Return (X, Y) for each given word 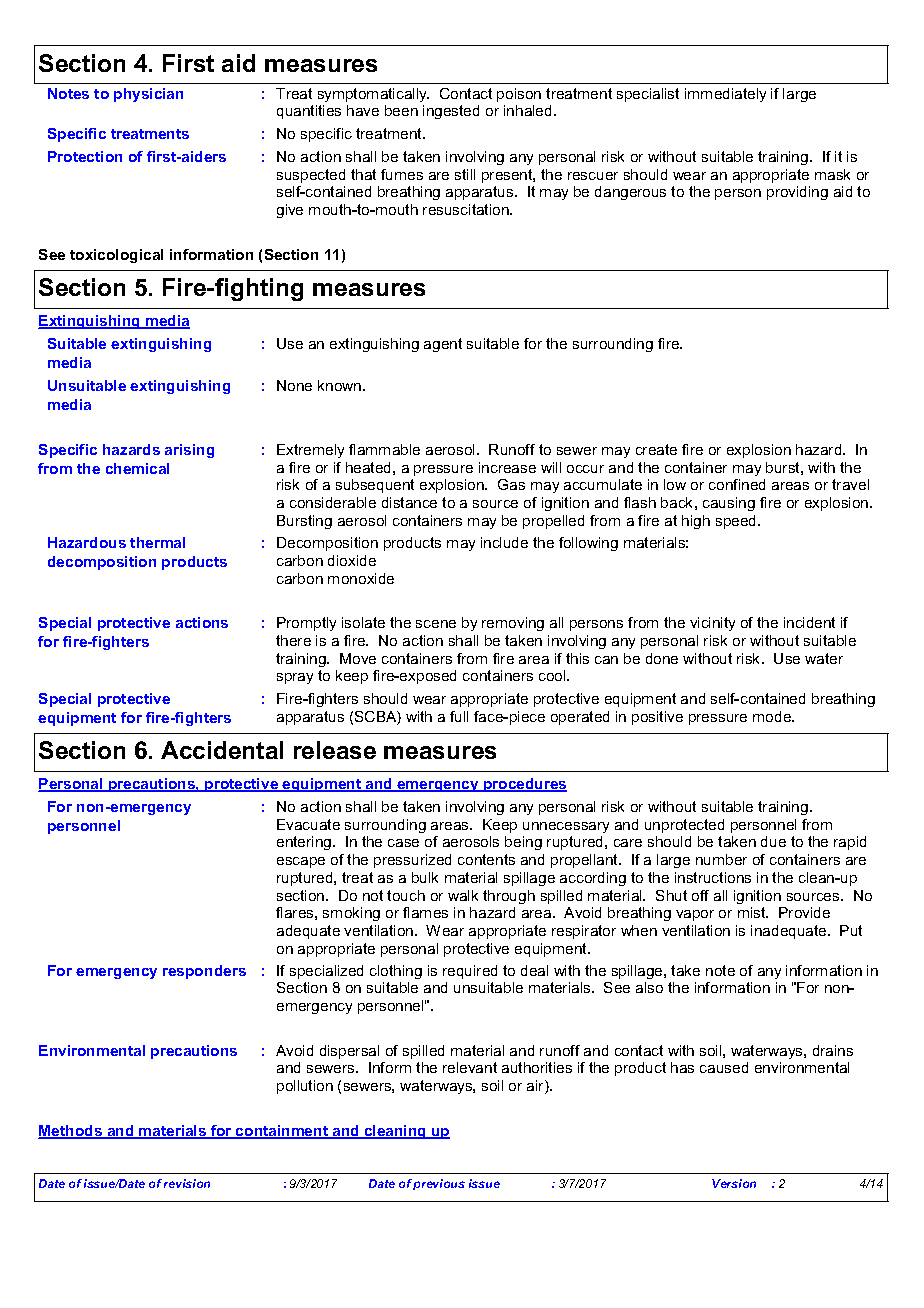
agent (443, 345)
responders (204, 972)
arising (189, 451)
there (293, 640)
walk (463, 895)
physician (148, 95)
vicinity (712, 624)
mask (832, 174)
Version (734, 1183)
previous (439, 1184)
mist (753, 912)
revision (187, 1183)
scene (436, 624)
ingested (451, 112)
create (656, 449)
